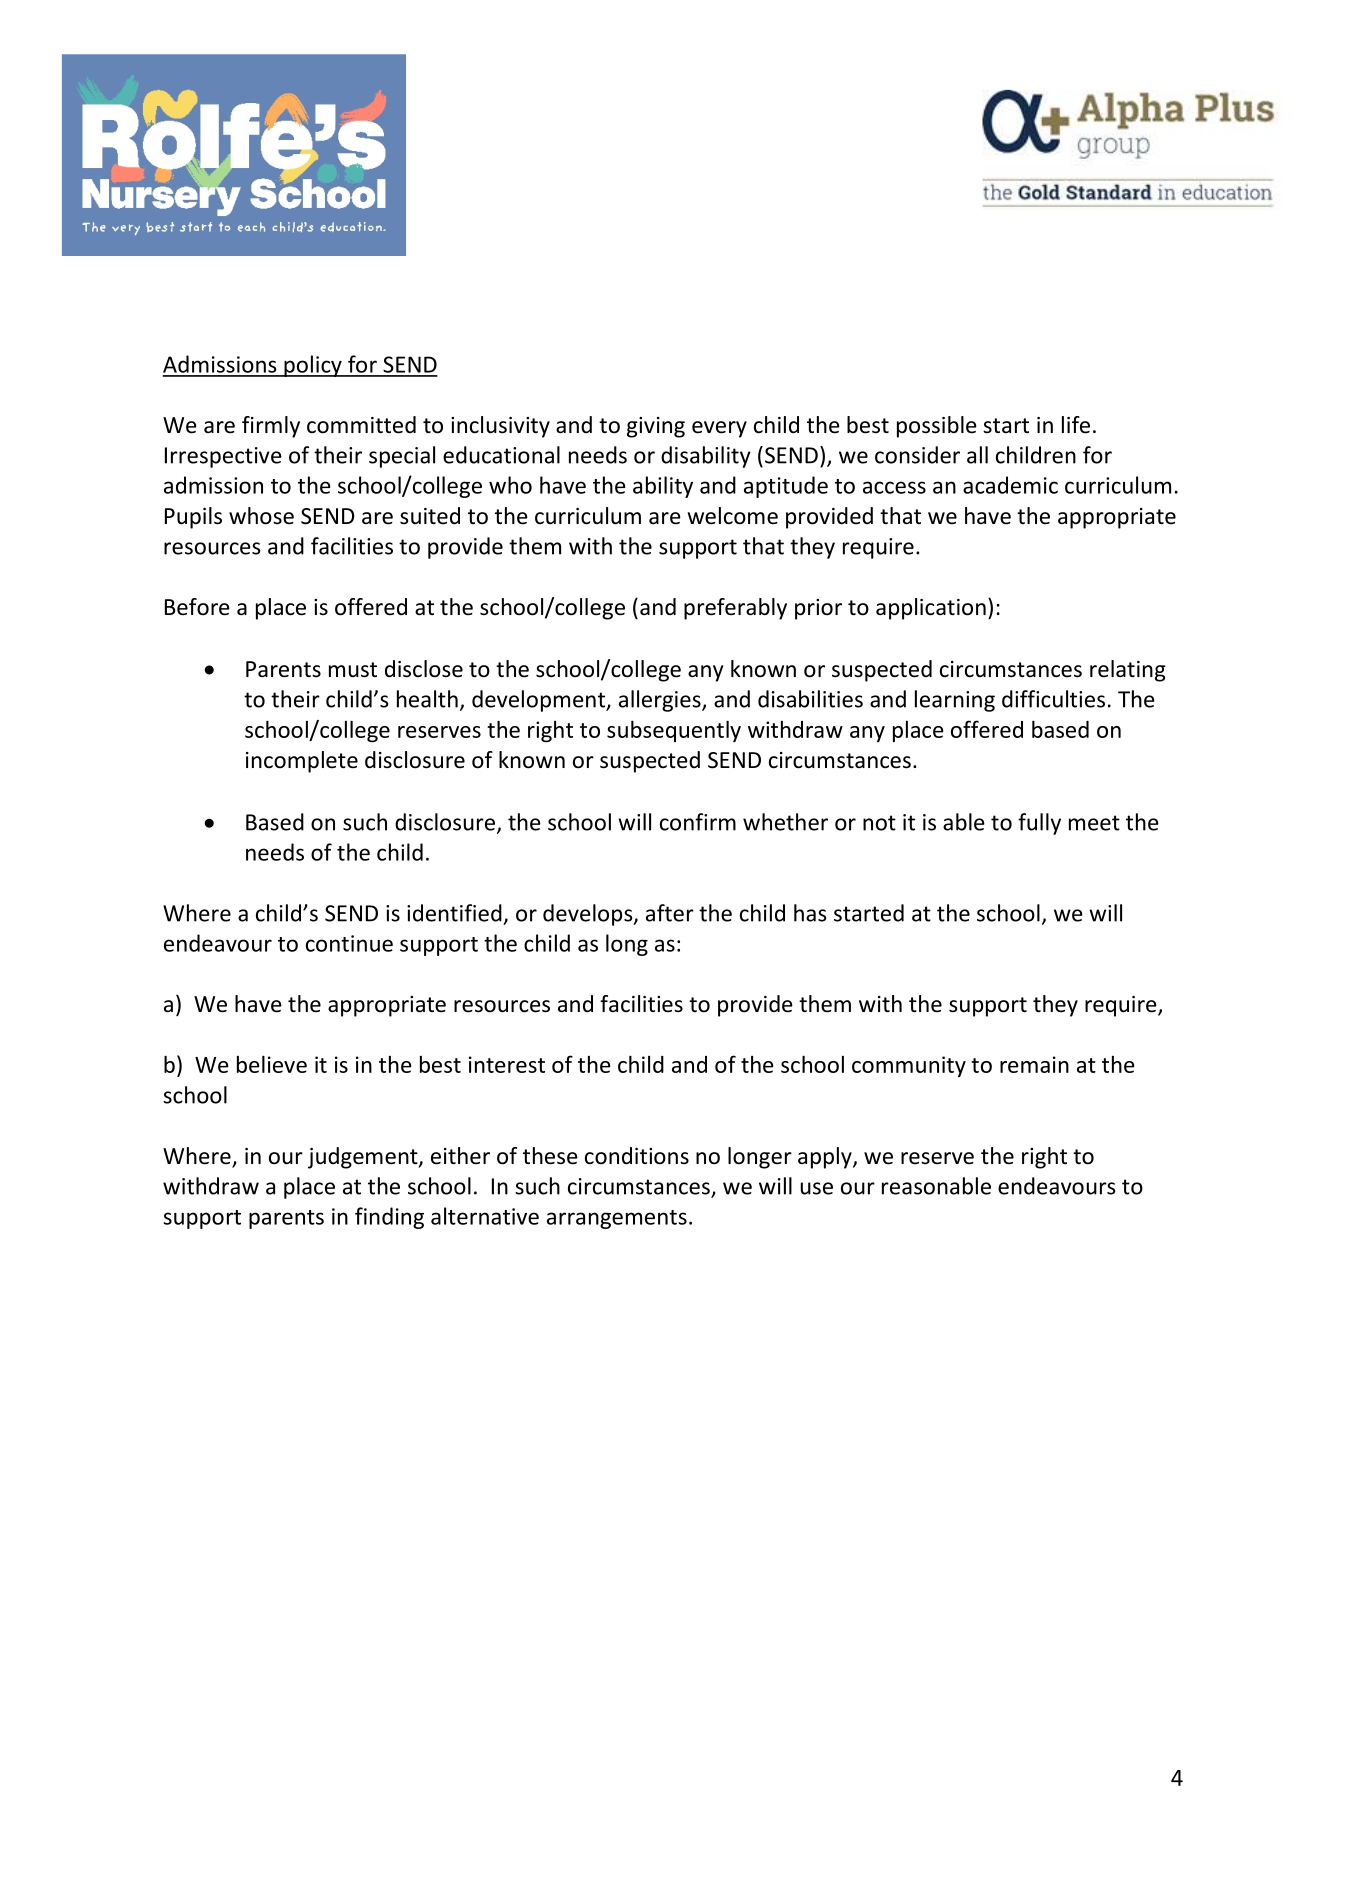 The image size is (1346, 1903). What do you see at coordinates (698, 822) in the document?
I see `confirm` at bounding box center [698, 822].
